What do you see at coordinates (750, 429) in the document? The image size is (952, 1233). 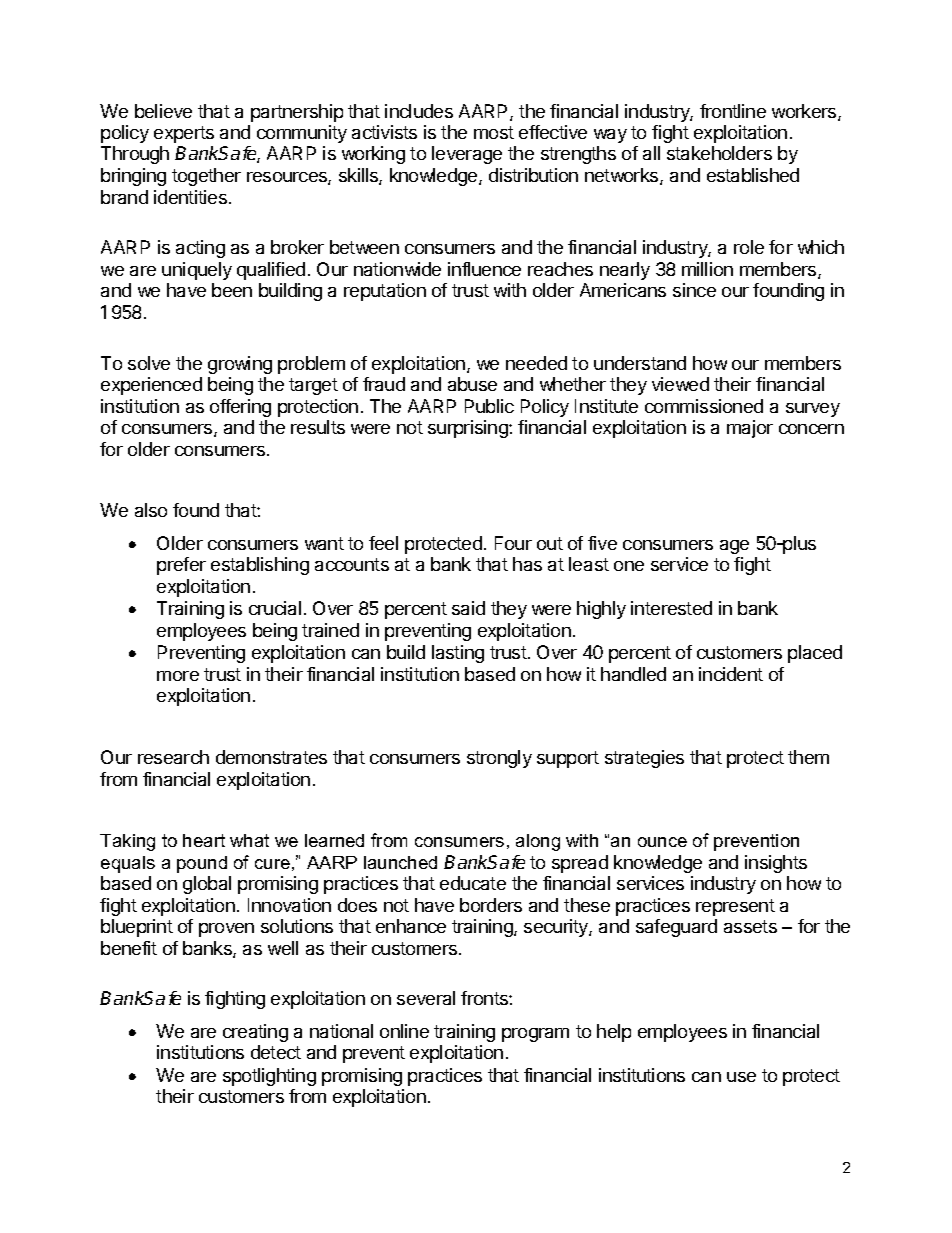 I see `major` at bounding box center [750, 429].
